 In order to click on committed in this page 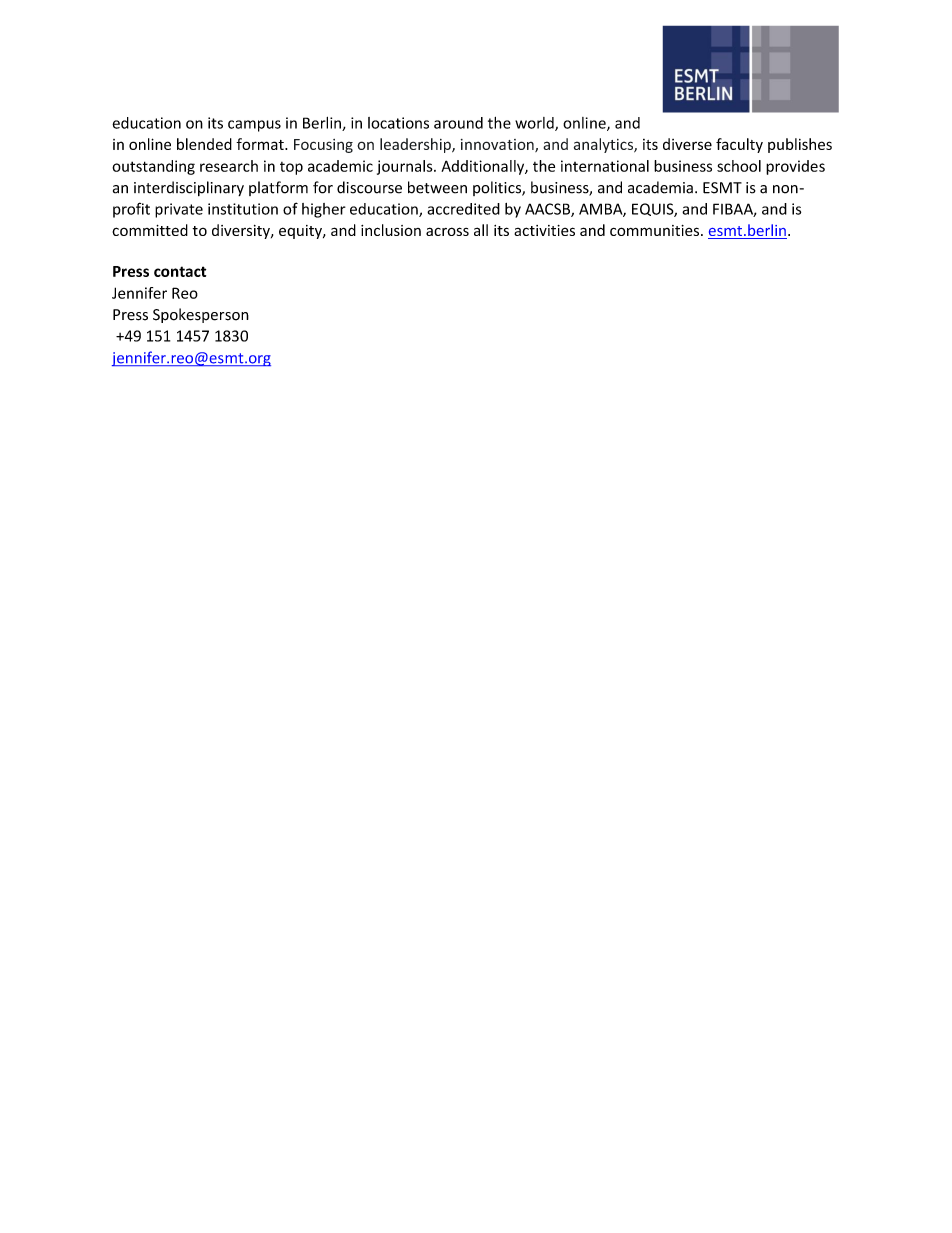, I will do `click(150, 230)`.
